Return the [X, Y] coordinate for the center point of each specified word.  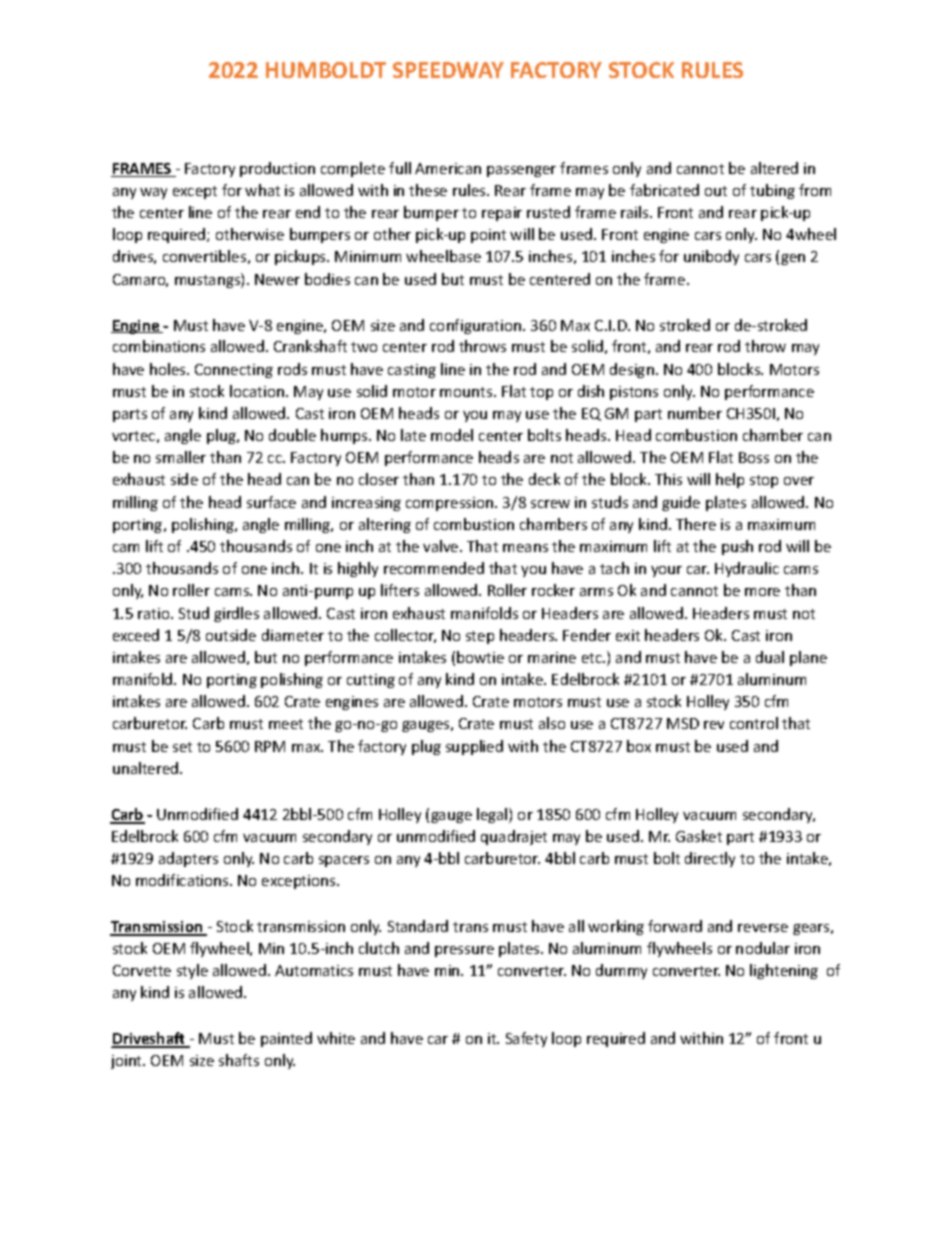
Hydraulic [747, 569]
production [277, 169]
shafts [239, 1060]
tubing [772, 191]
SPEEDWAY [448, 70]
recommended [434, 568]
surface [271, 502]
